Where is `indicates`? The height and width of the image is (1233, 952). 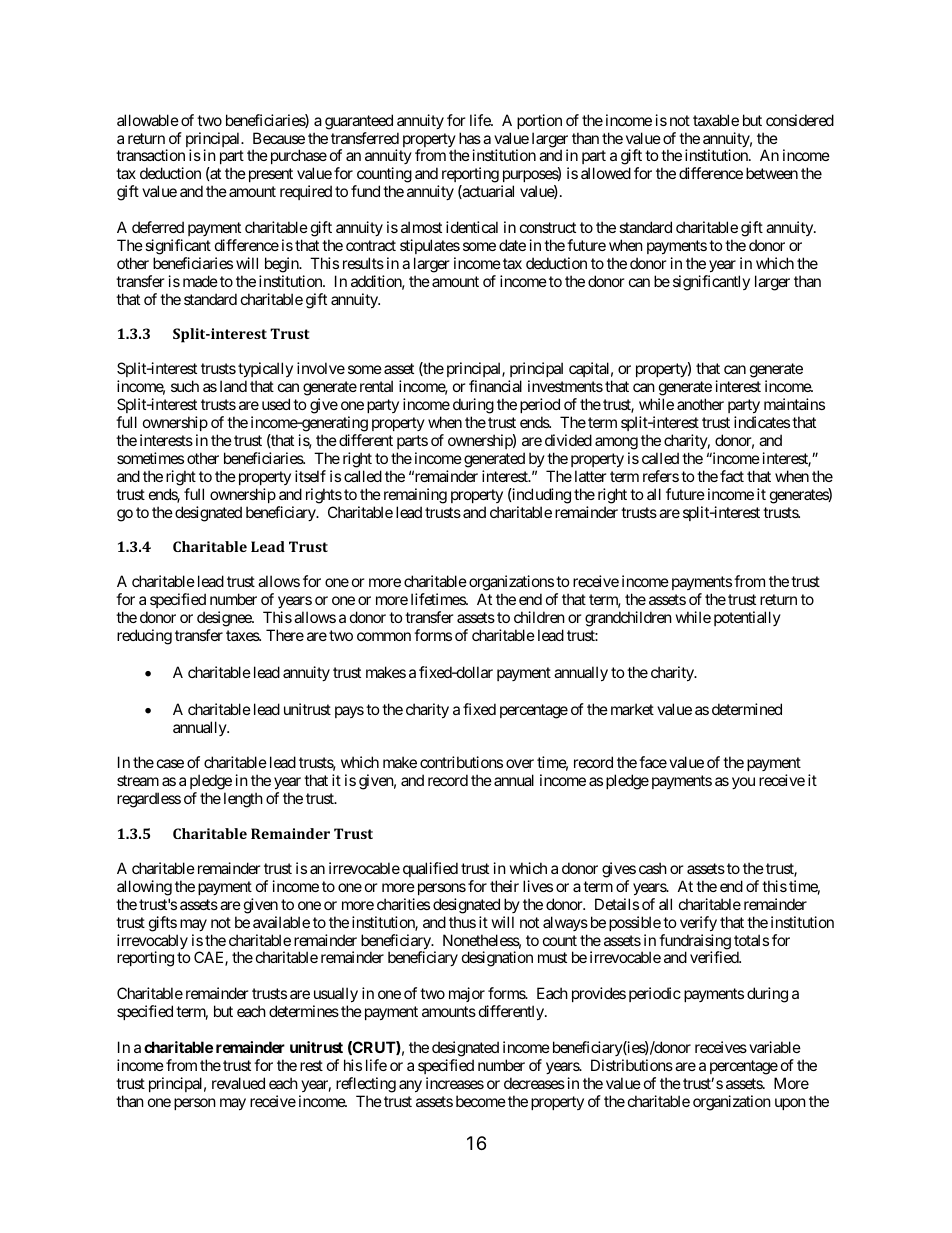 indicates is located at coordinates (762, 422).
